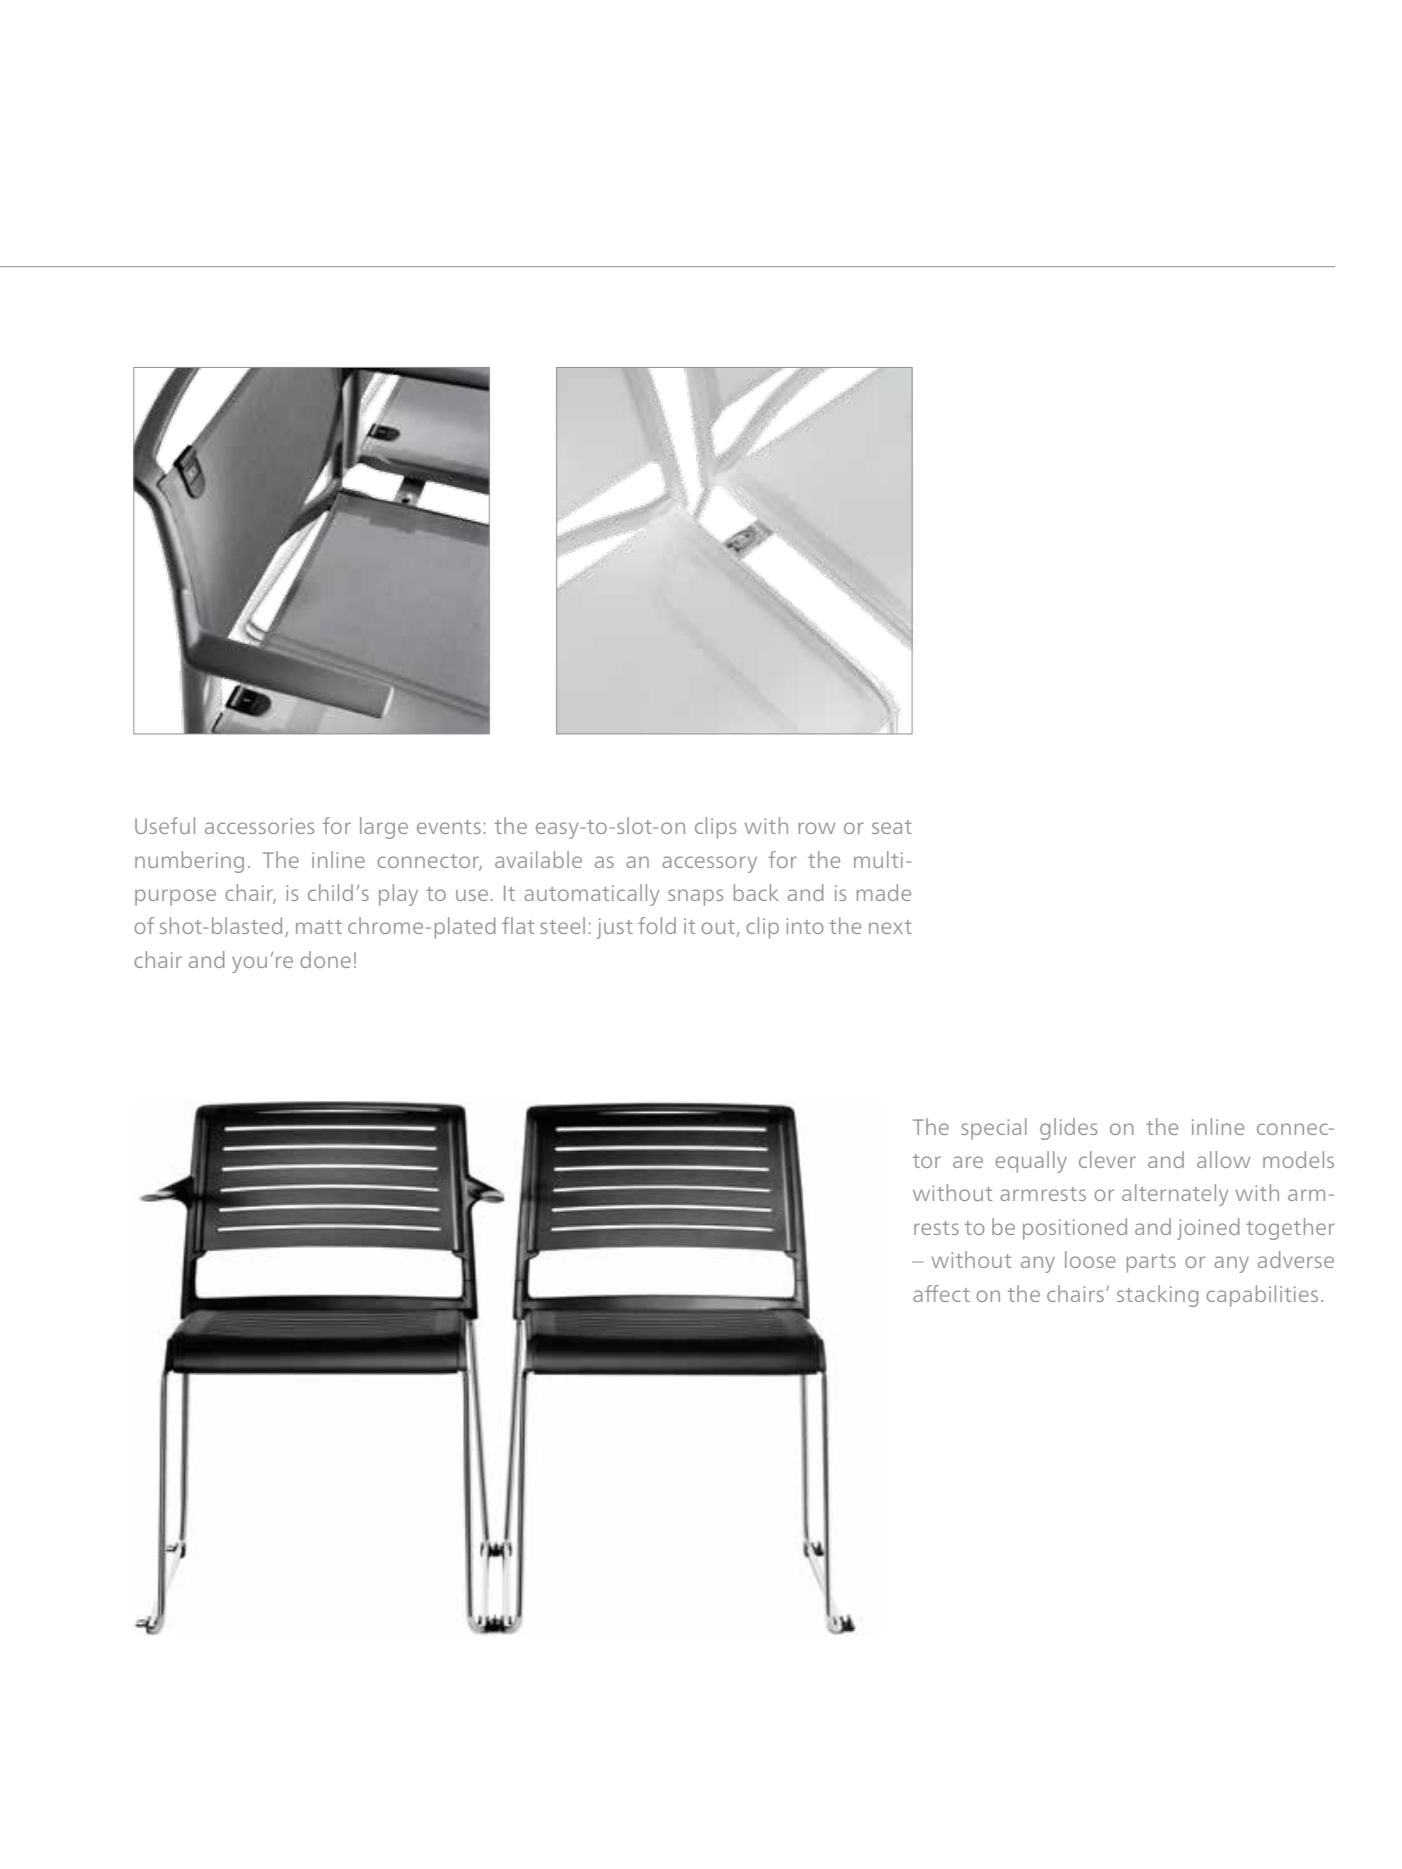  What do you see at coordinates (892, 827) in the screenshot?
I see `seat` at bounding box center [892, 827].
